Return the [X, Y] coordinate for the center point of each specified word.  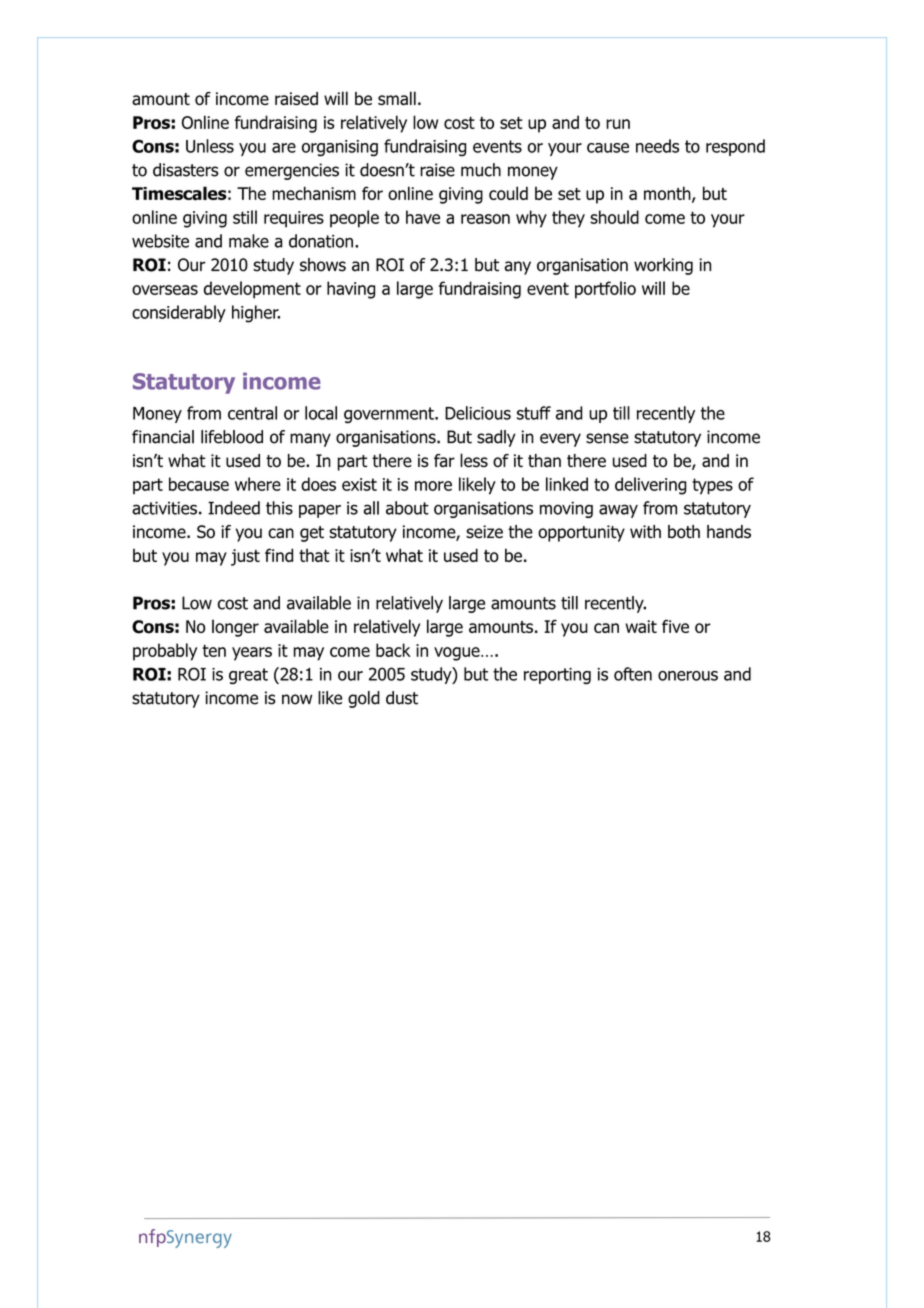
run [618, 124]
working [663, 266]
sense [607, 438]
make [249, 241]
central [252, 413]
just [245, 557]
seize [484, 532]
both [684, 532]
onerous [688, 676]
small [397, 98]
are [284, 148]
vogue [458, 654]
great [248, 676]
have [423, 217]
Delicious [478, 413]
